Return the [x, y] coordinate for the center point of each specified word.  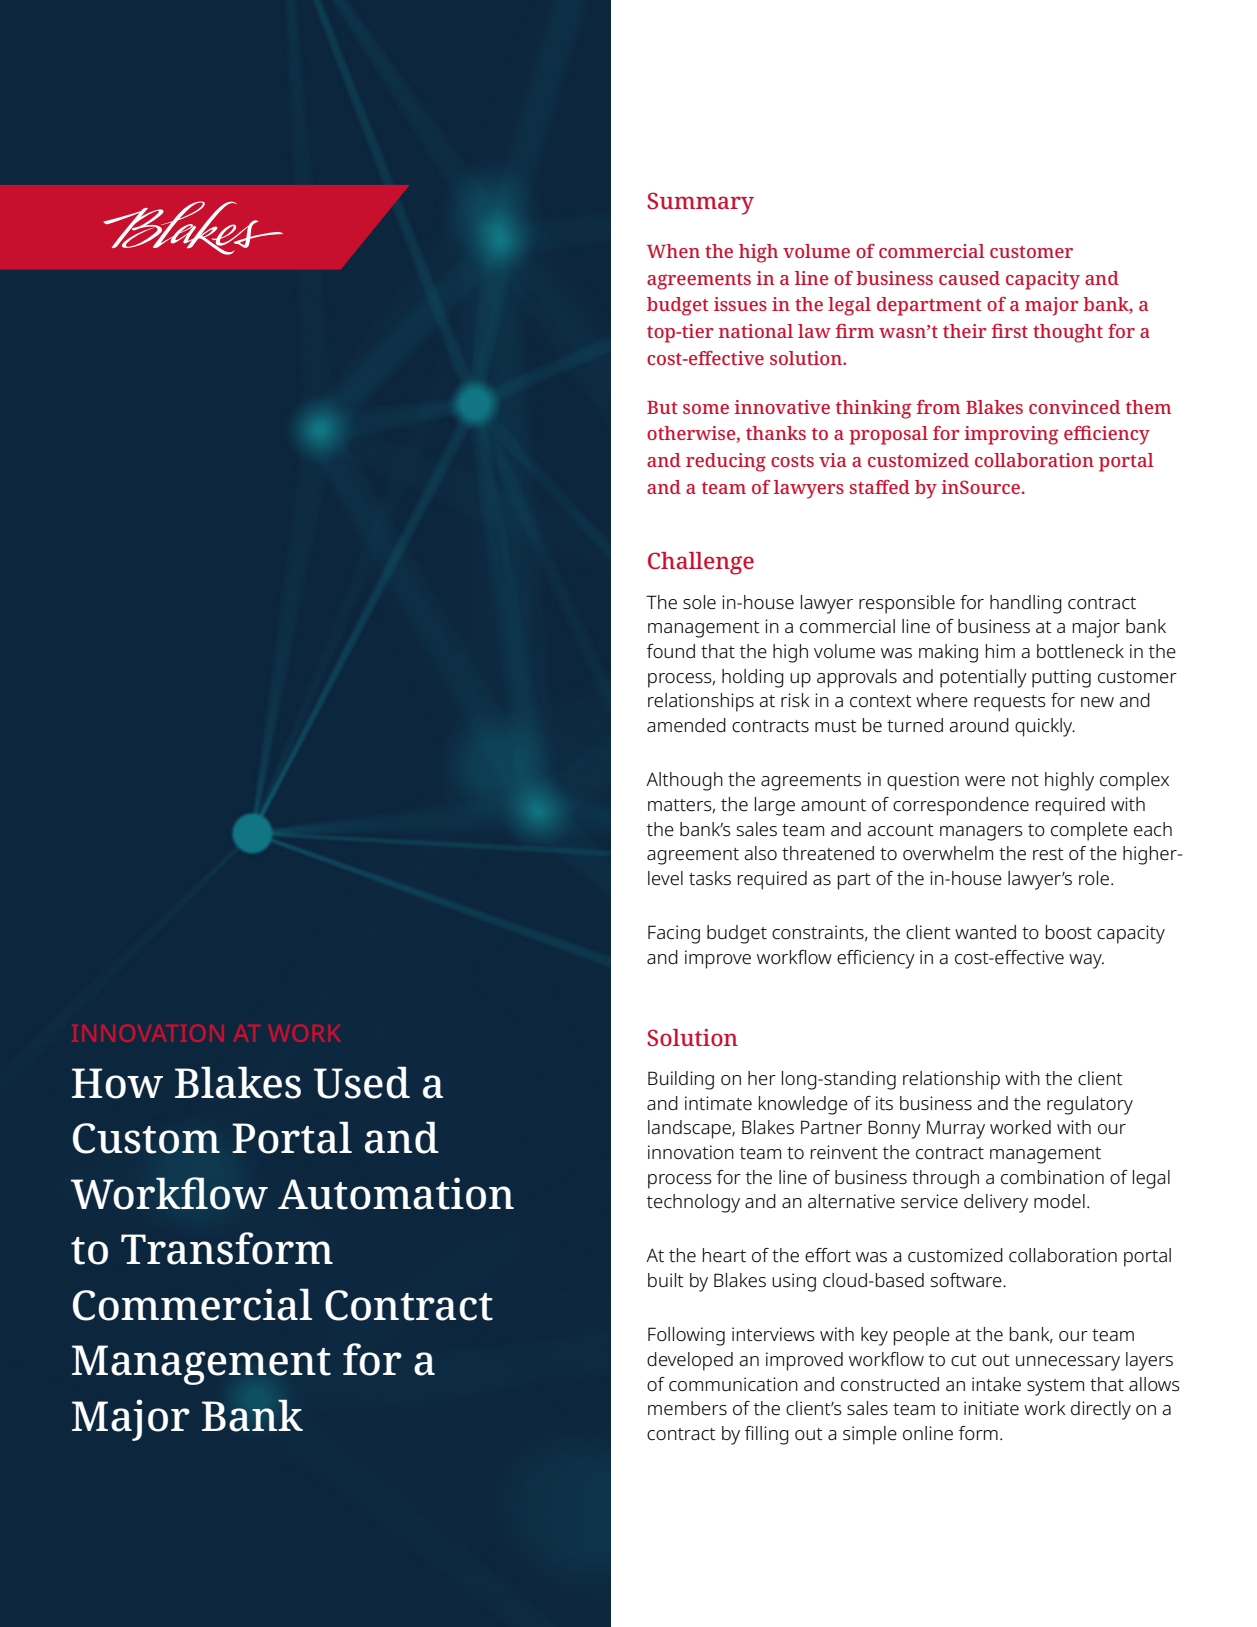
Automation [396, 1193]
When [673, 251]
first [1010, 330]
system [1055, 1387]
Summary [700, 203]
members [687, 1408]
